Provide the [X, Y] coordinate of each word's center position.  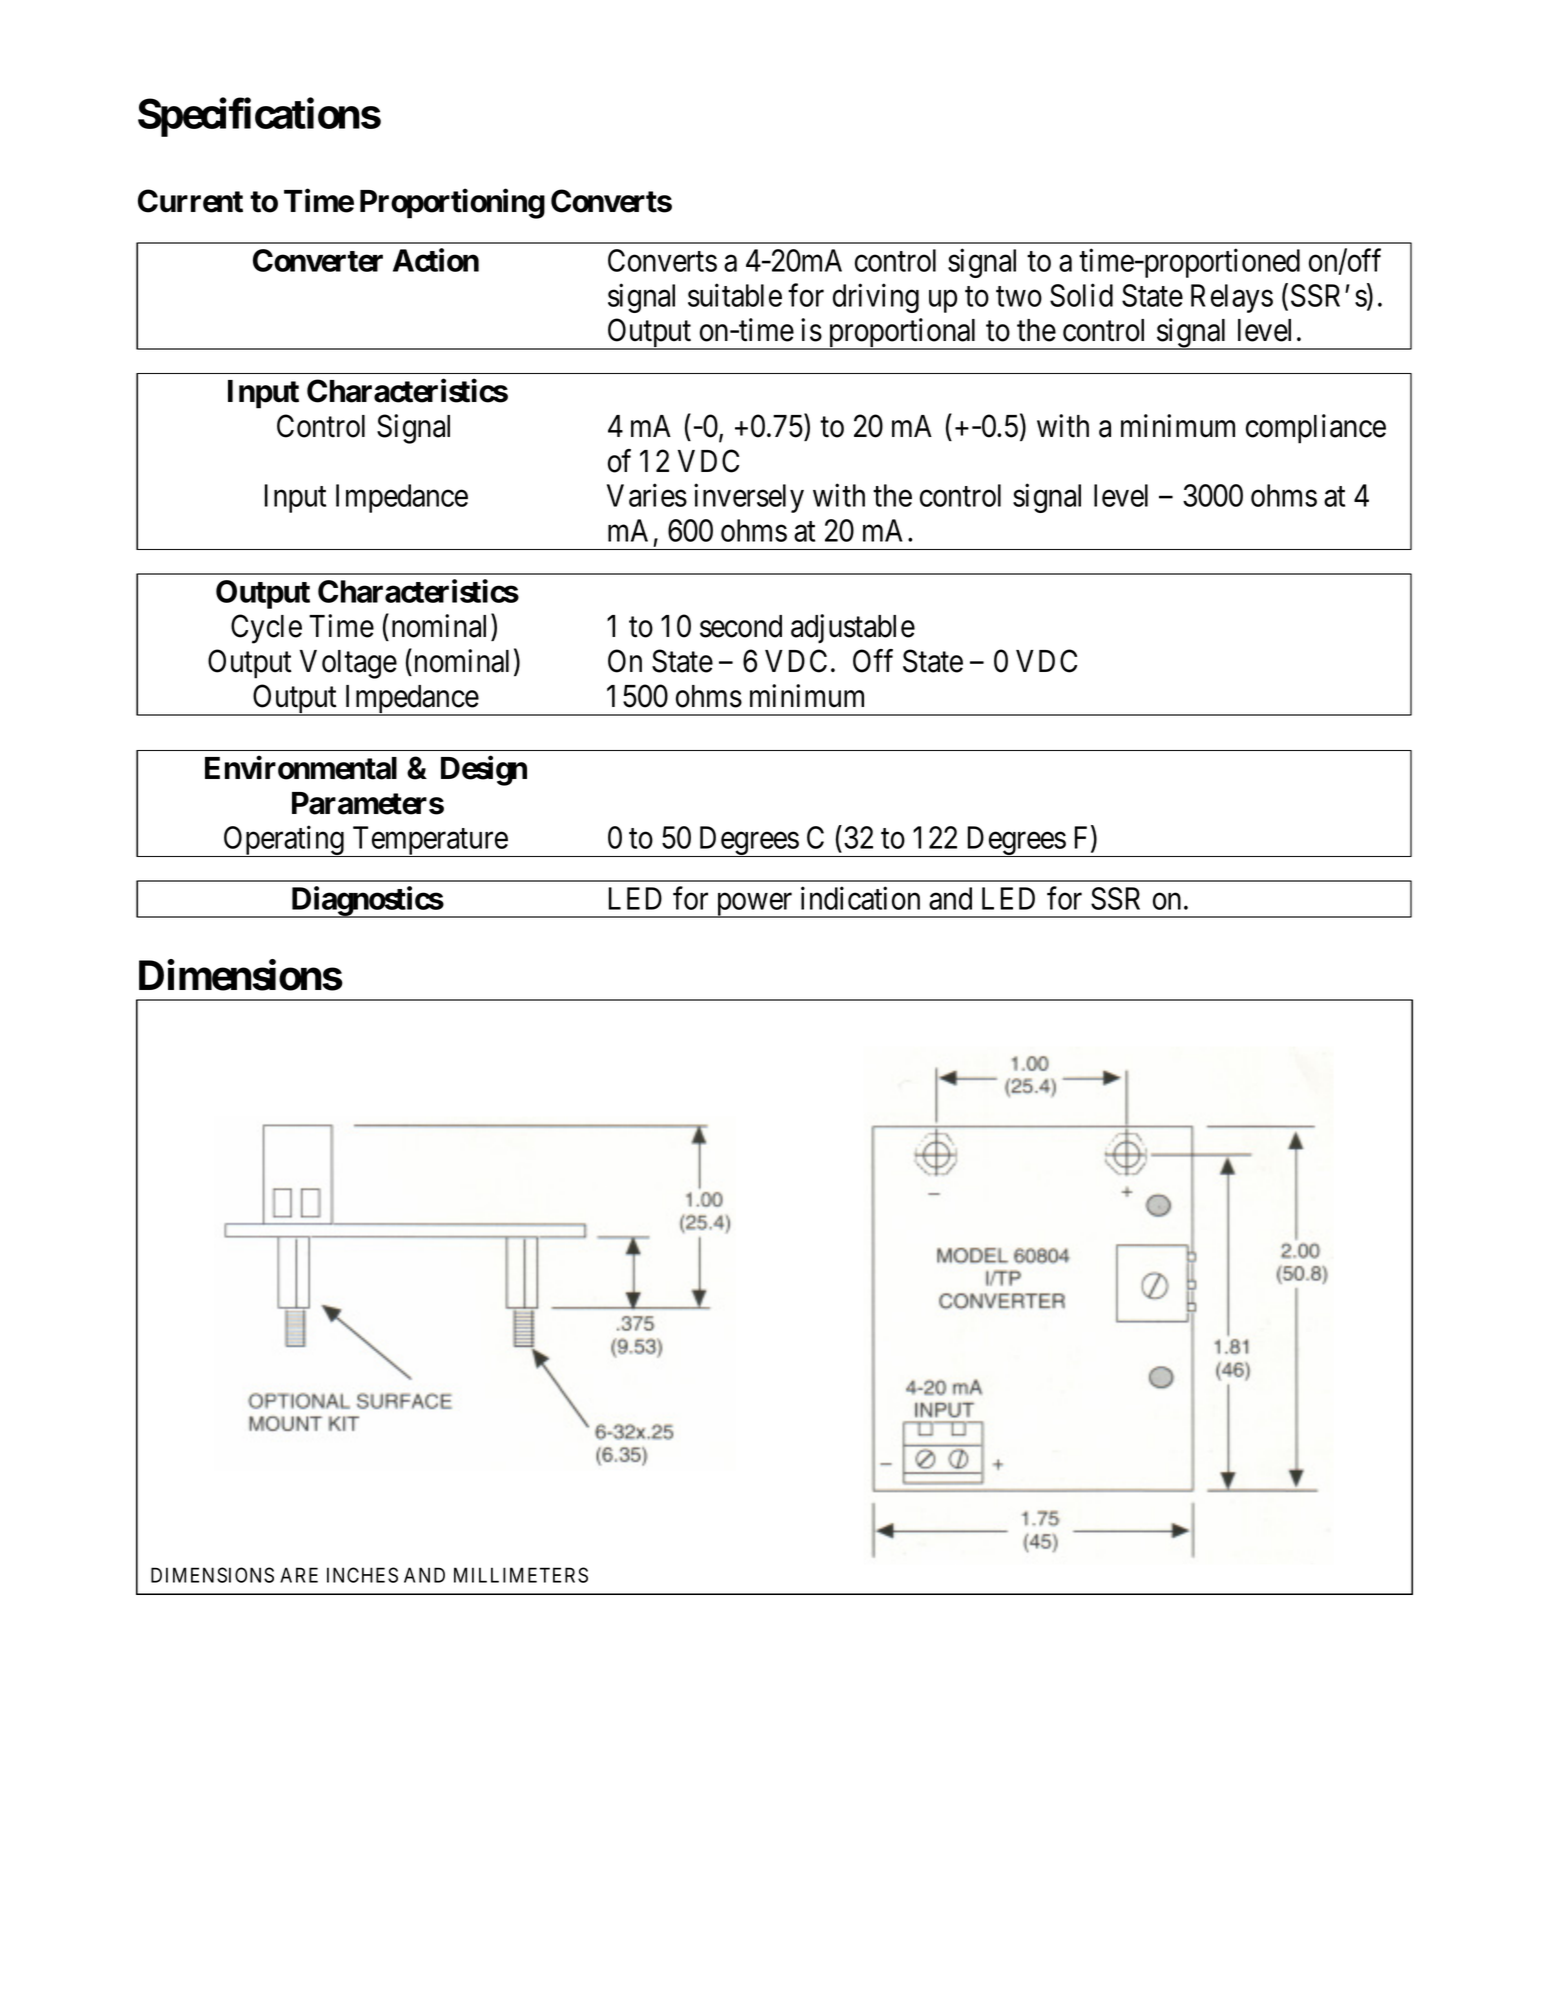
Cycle [266, 629]
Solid [1081, 295]
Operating [283, 841]
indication [860, 898]
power [754, 905]
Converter [318, 260]
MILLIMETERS [521, 1575]
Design [484, 771]
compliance [1316, 429]
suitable [735, 295]
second [741, 626]
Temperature [429, 841]
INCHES [362, 1575]
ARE [299, 1575]
